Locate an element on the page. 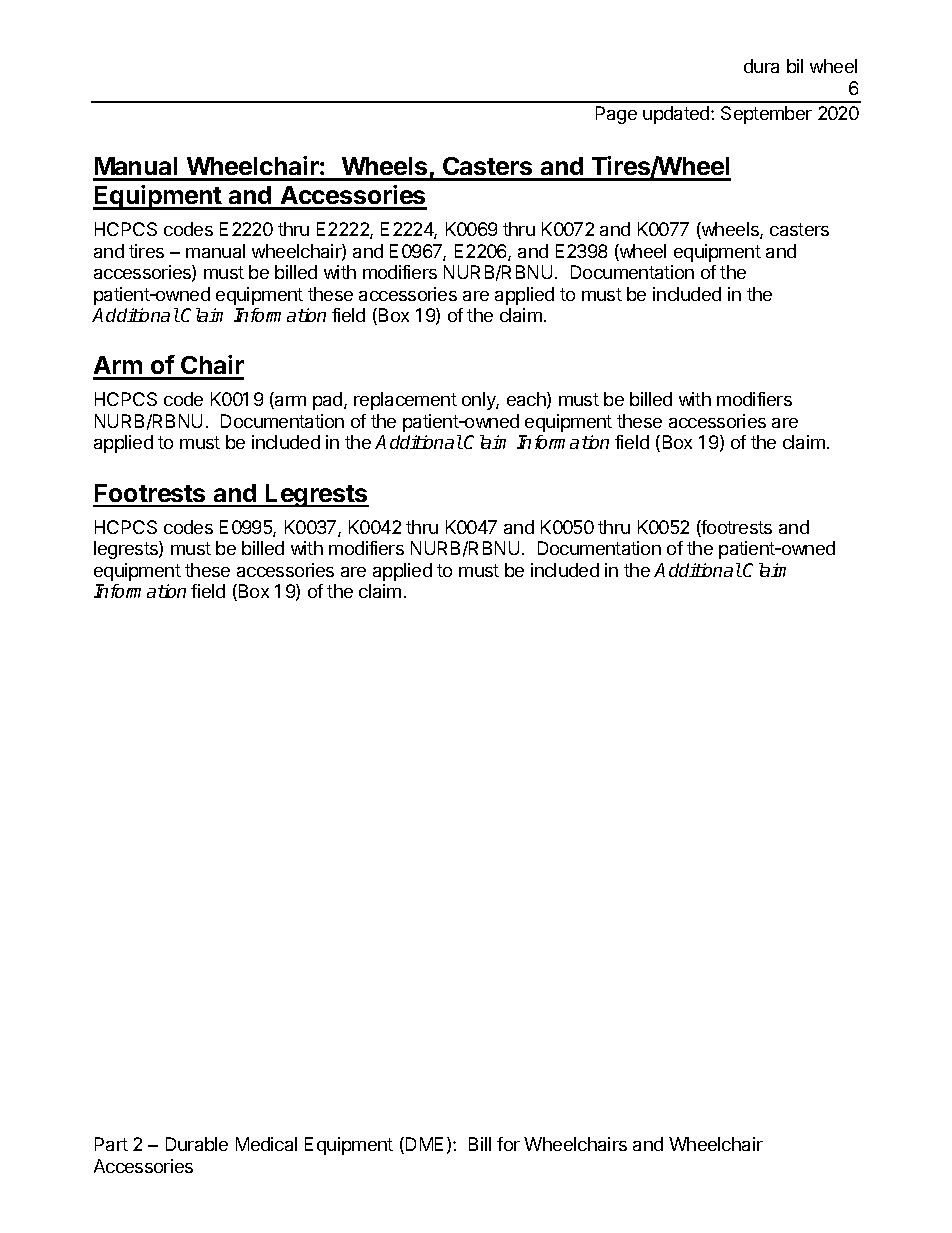 The image size is (952, 1233). replacement is located at coordinates (405, 401).
